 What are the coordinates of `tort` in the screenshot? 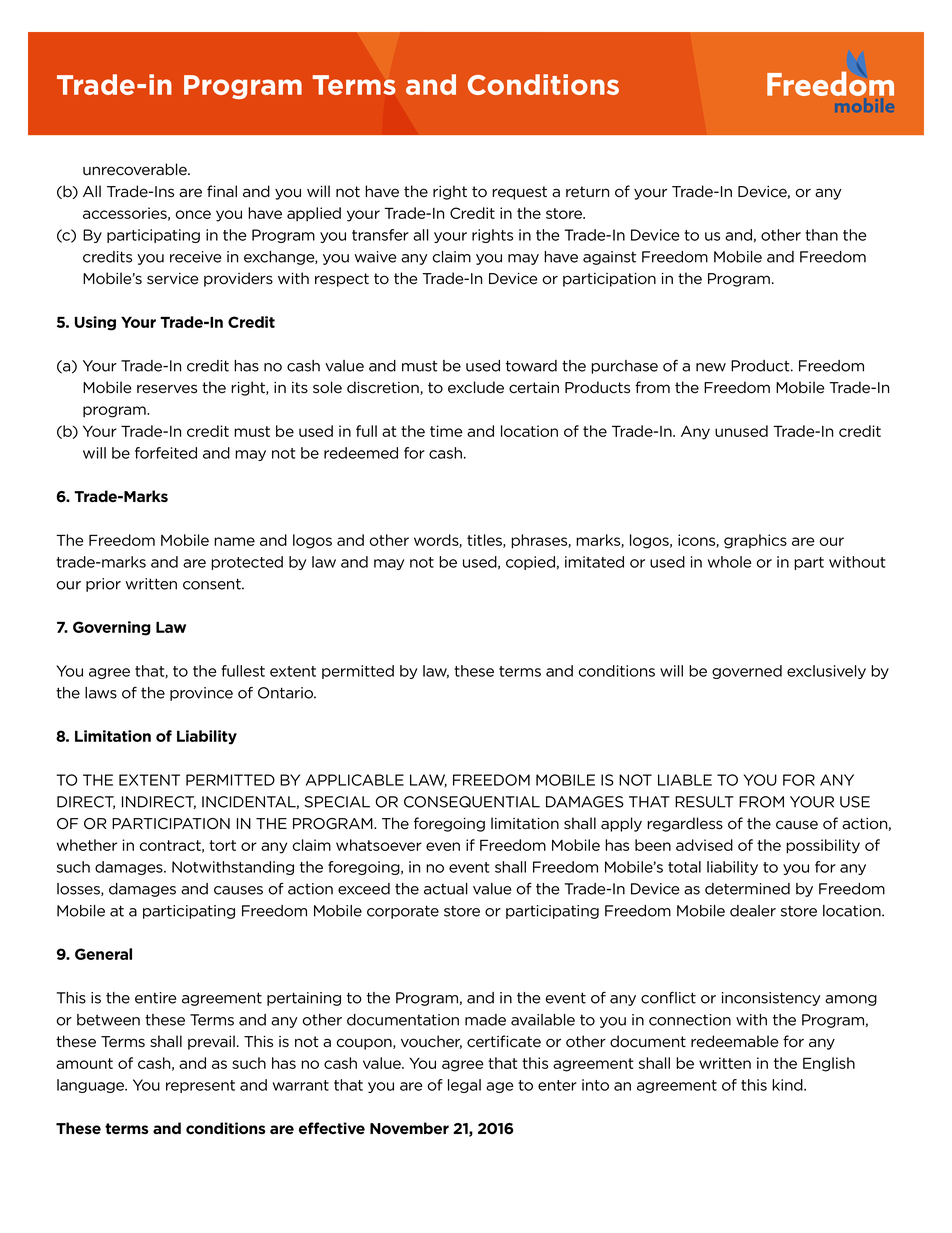 It's located at (222, 845).
